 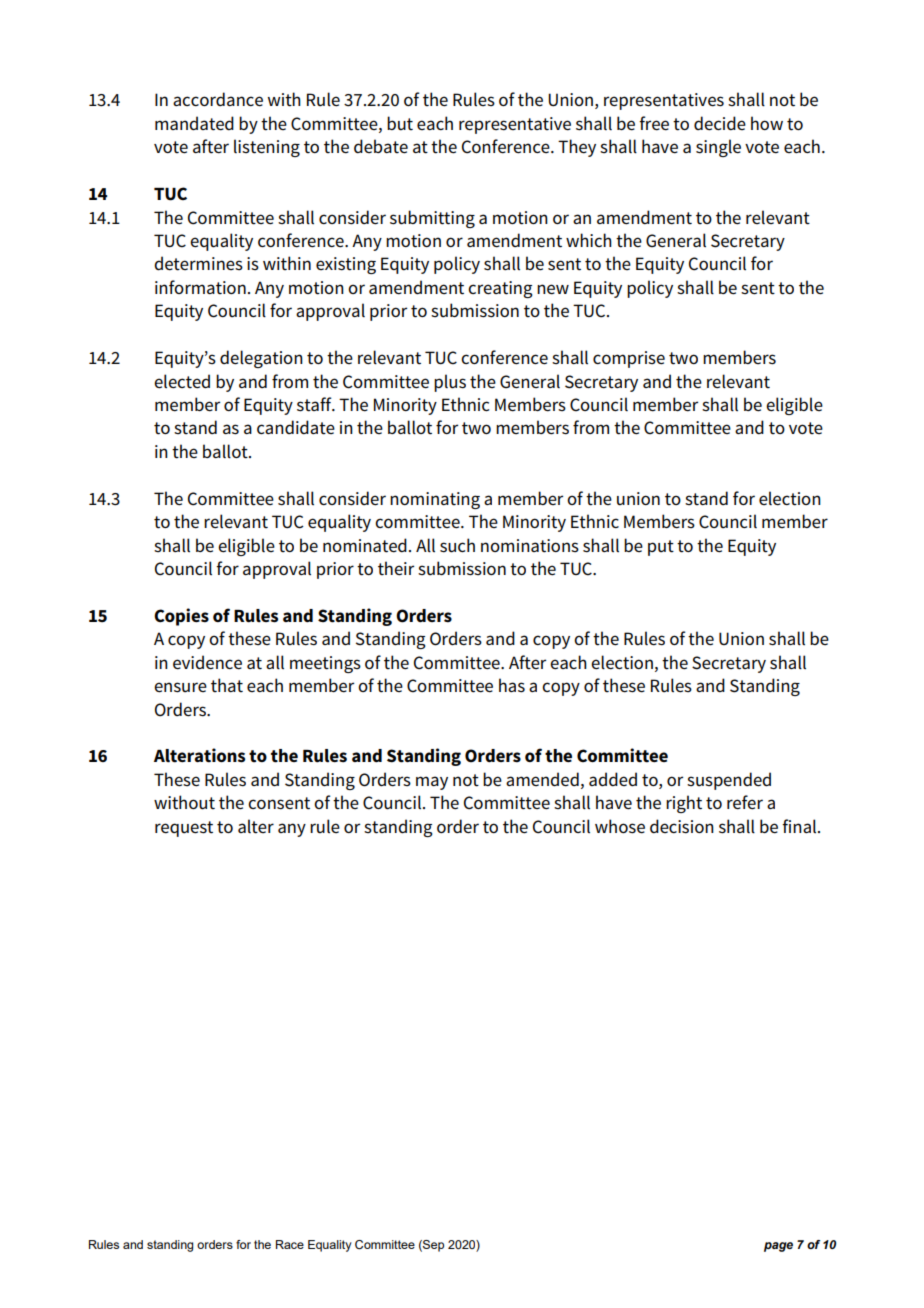 What do you see at coordinates (290, 1244) in the screenshot?
I see `Race` at bounding box center [290, 1244].
